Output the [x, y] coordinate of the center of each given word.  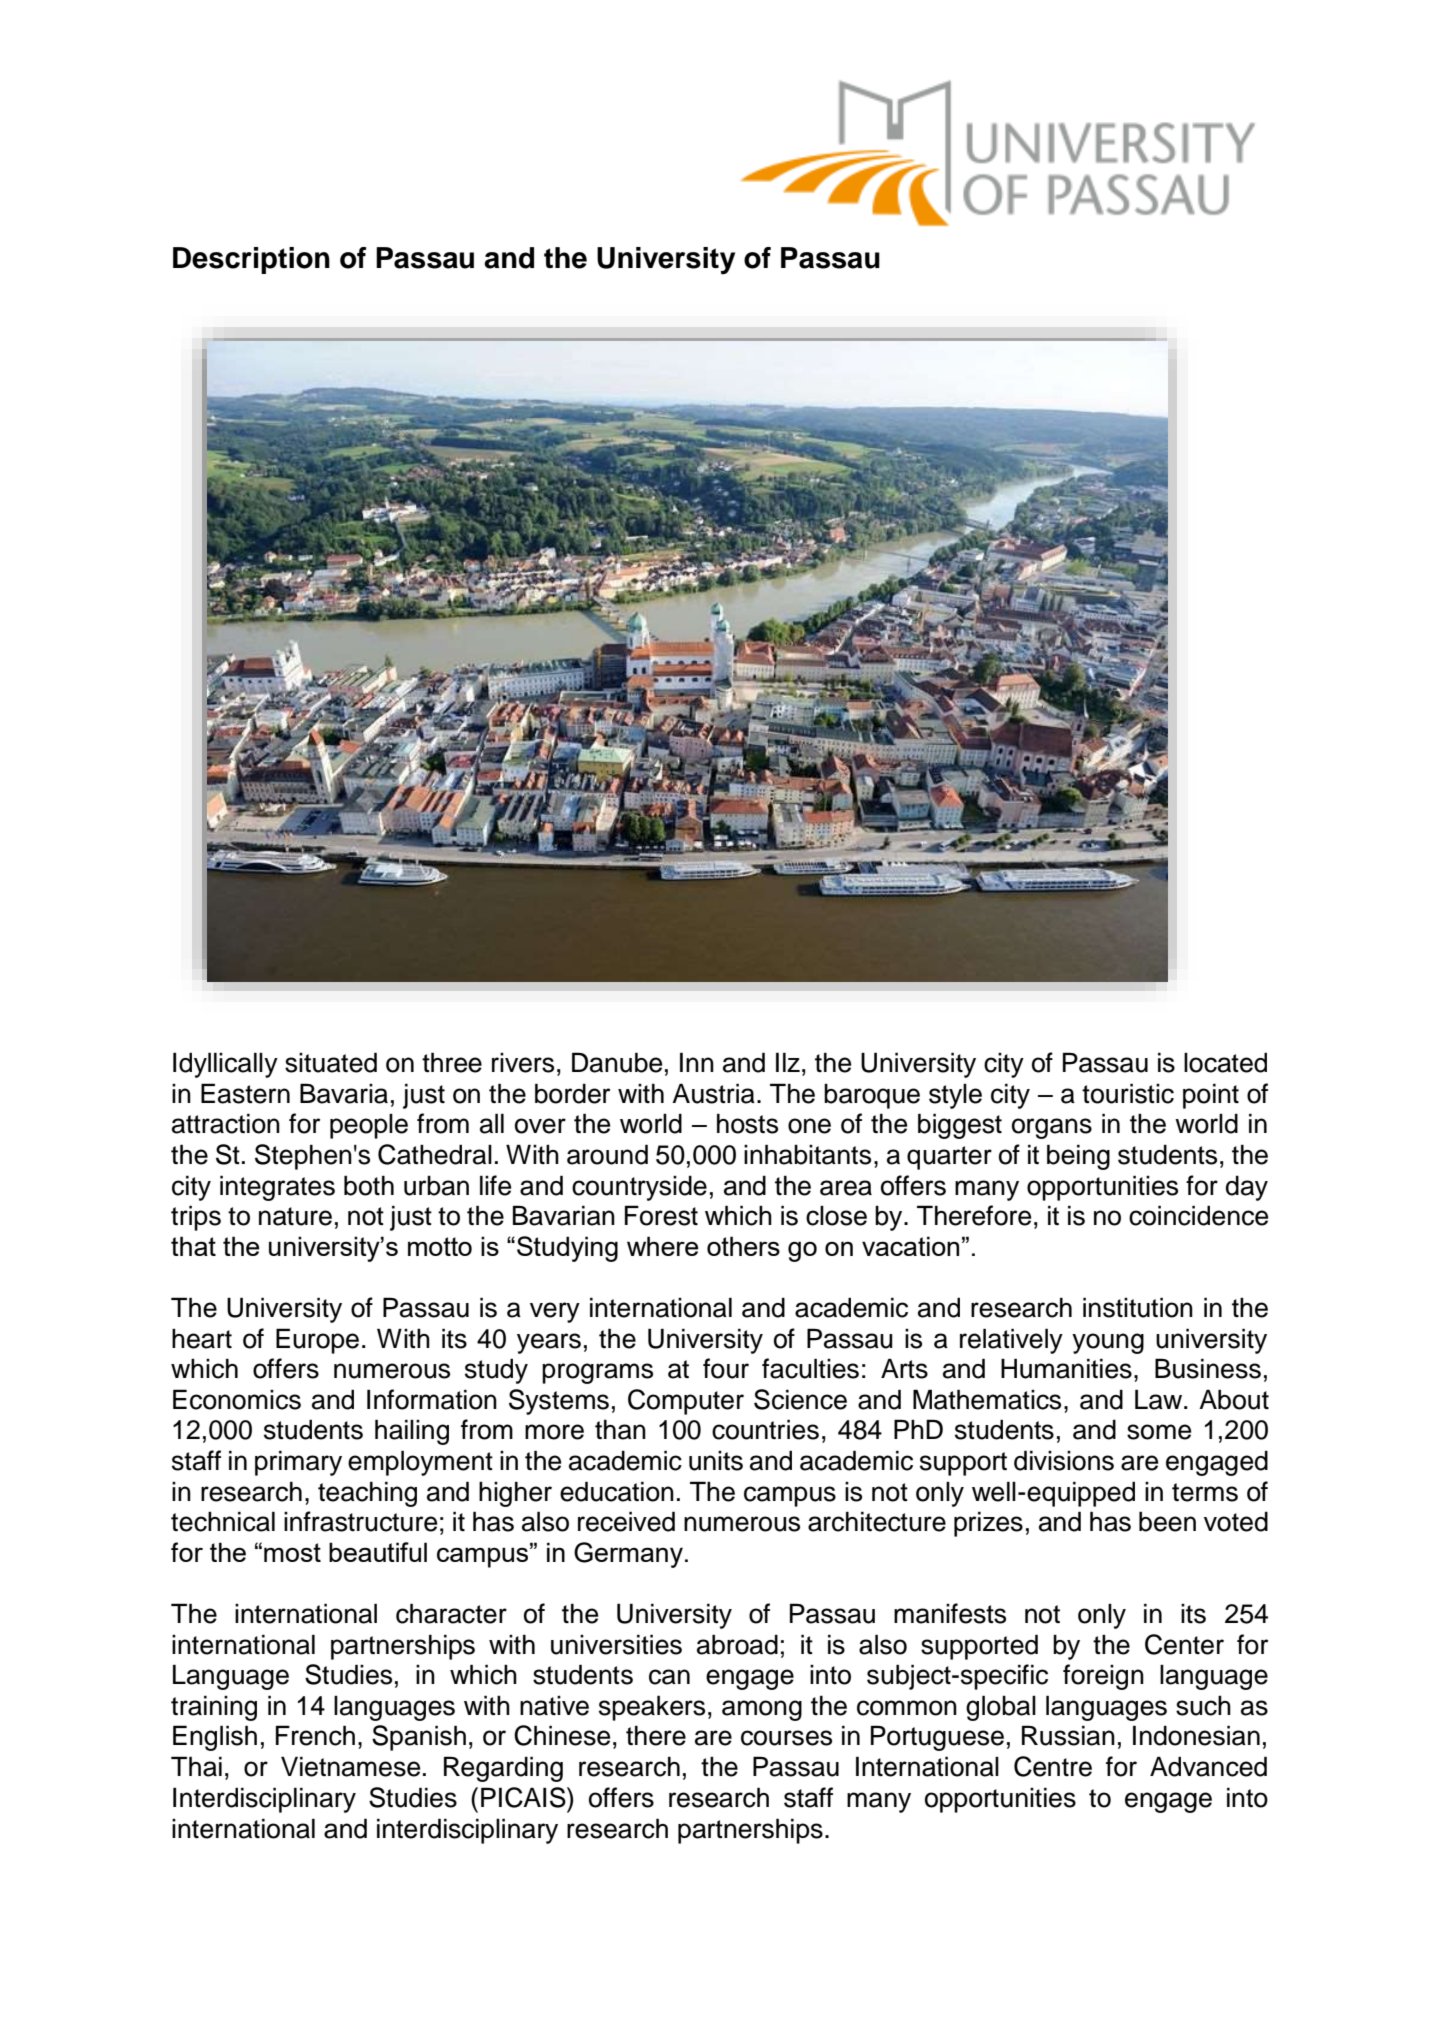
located [1225, 1062]
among [762, 1710]
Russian [1068, 1735]
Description [251, 260]
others [743, 1246]
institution [1138, 1307]
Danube [617, 1062]
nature [295, 1216]
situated [331, 1062]
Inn [697, 1062]
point [1211, 1096]
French [315, 1735]
